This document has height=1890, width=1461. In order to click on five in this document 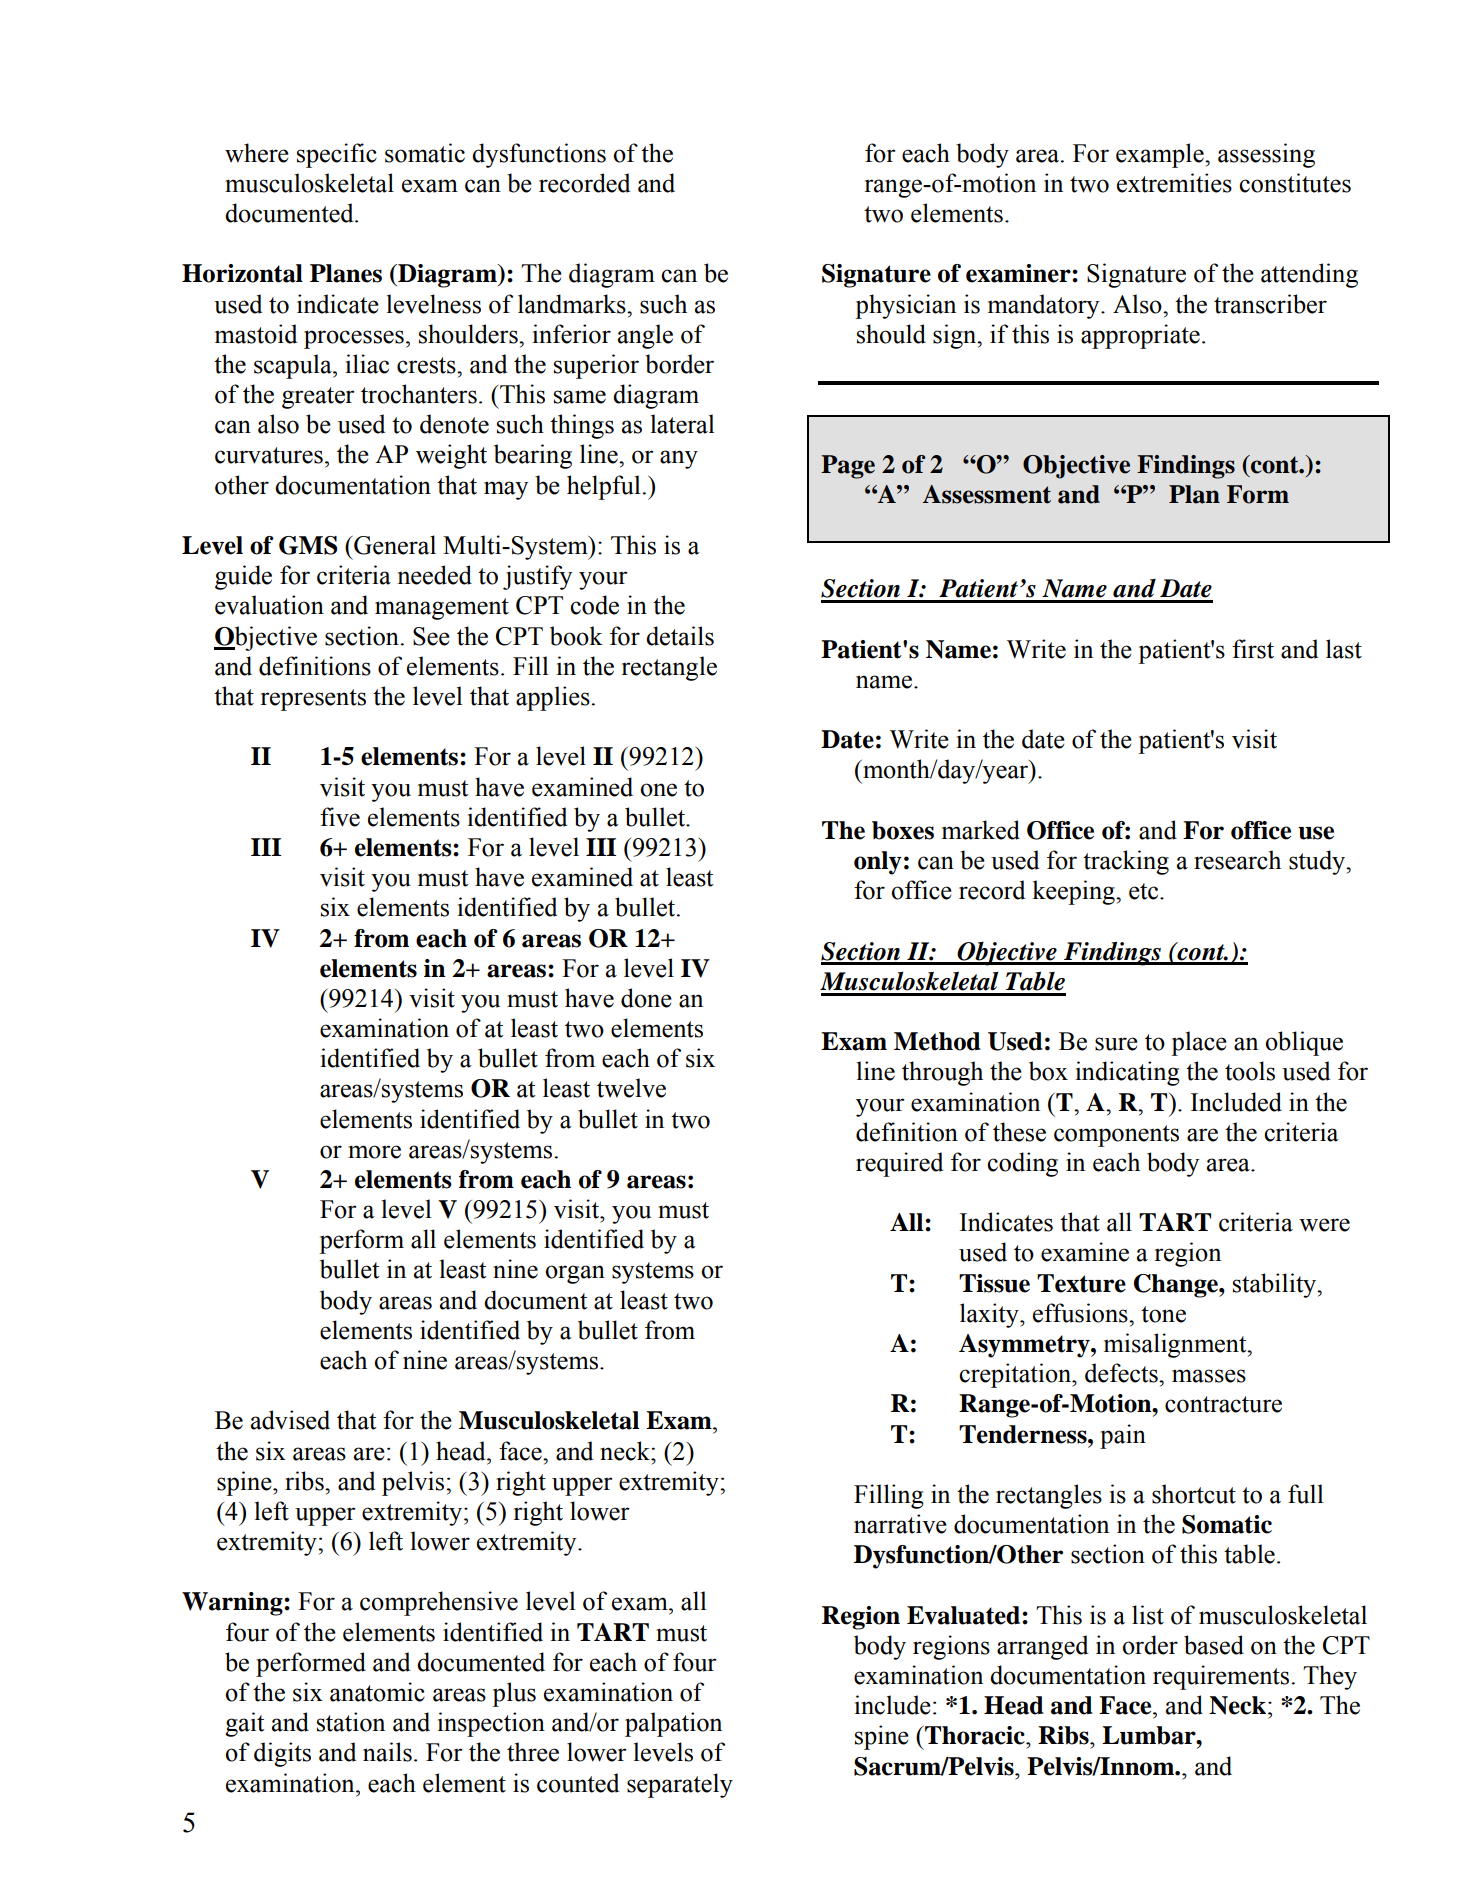, I will do `click(340, 817)`.
